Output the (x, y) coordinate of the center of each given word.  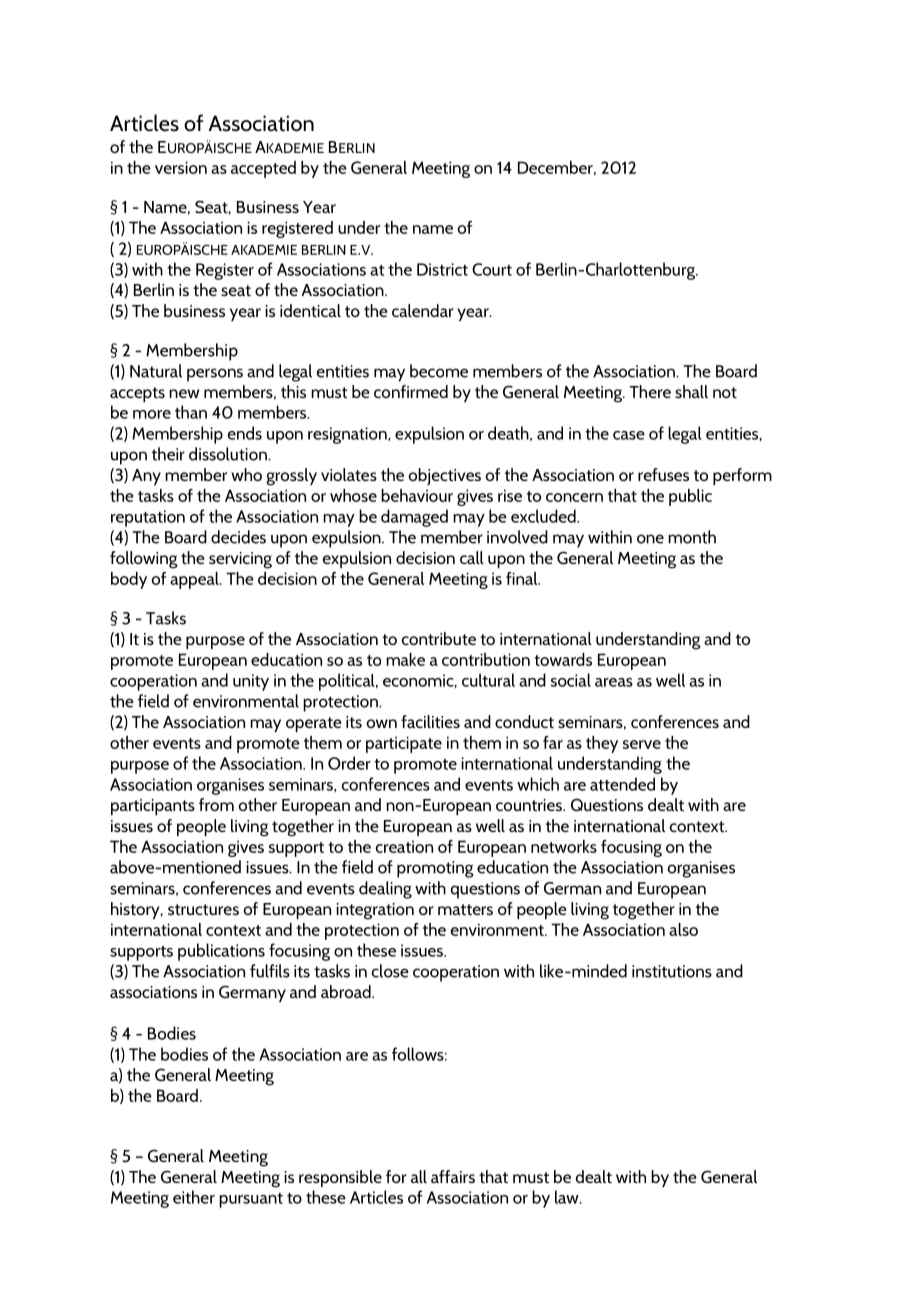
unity (251, 682)
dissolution (229, 454)
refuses (663, 474)
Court (492, 269)
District (442, 269)
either (194, 1197)
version (181, 167)
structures (203, 909)
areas (614, 682)
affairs (453, 1176)
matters (465, 909)
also (683, 929)
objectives (445, 476)
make (405, 659)
